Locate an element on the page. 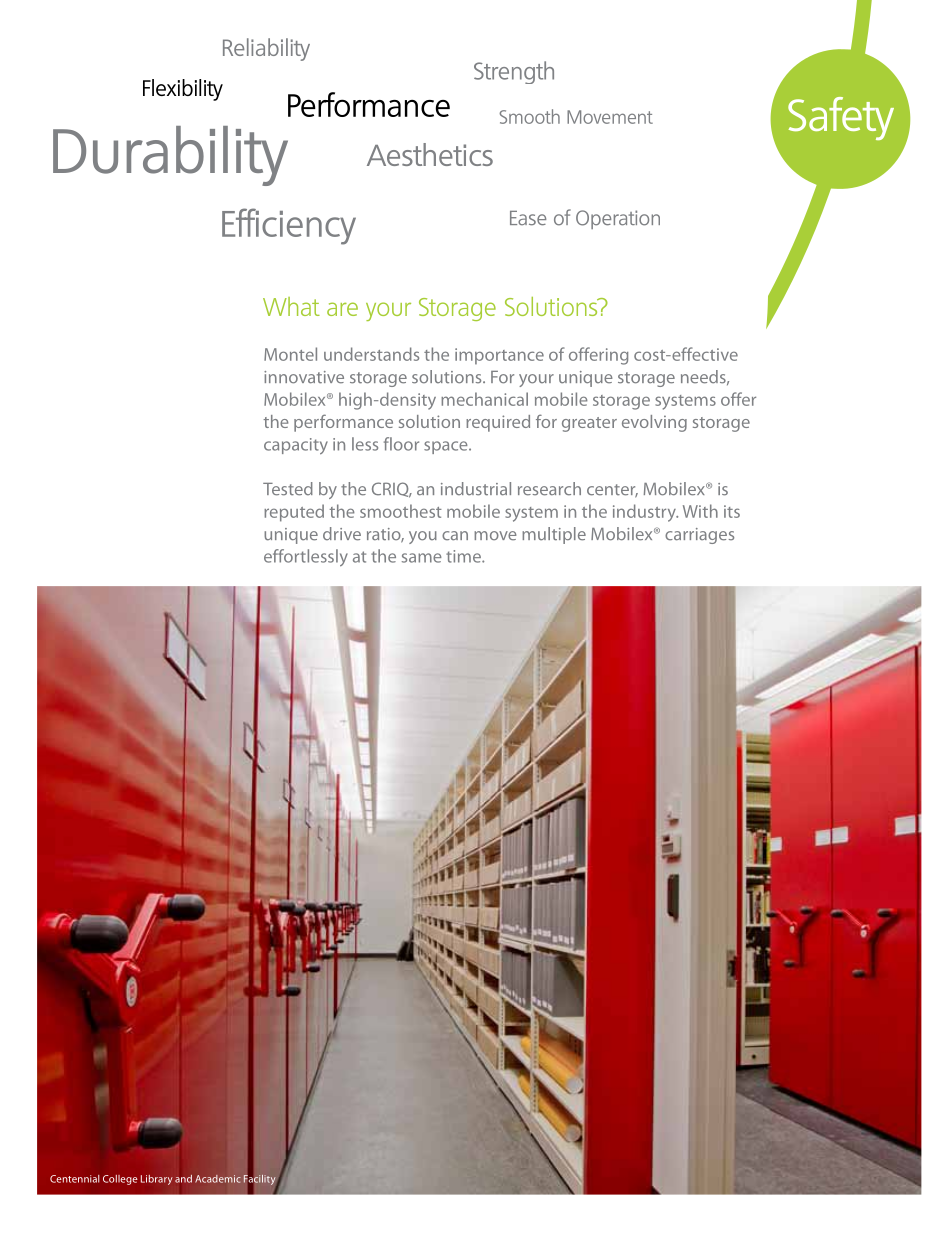  Strength is located at coordinates (514, 72).
